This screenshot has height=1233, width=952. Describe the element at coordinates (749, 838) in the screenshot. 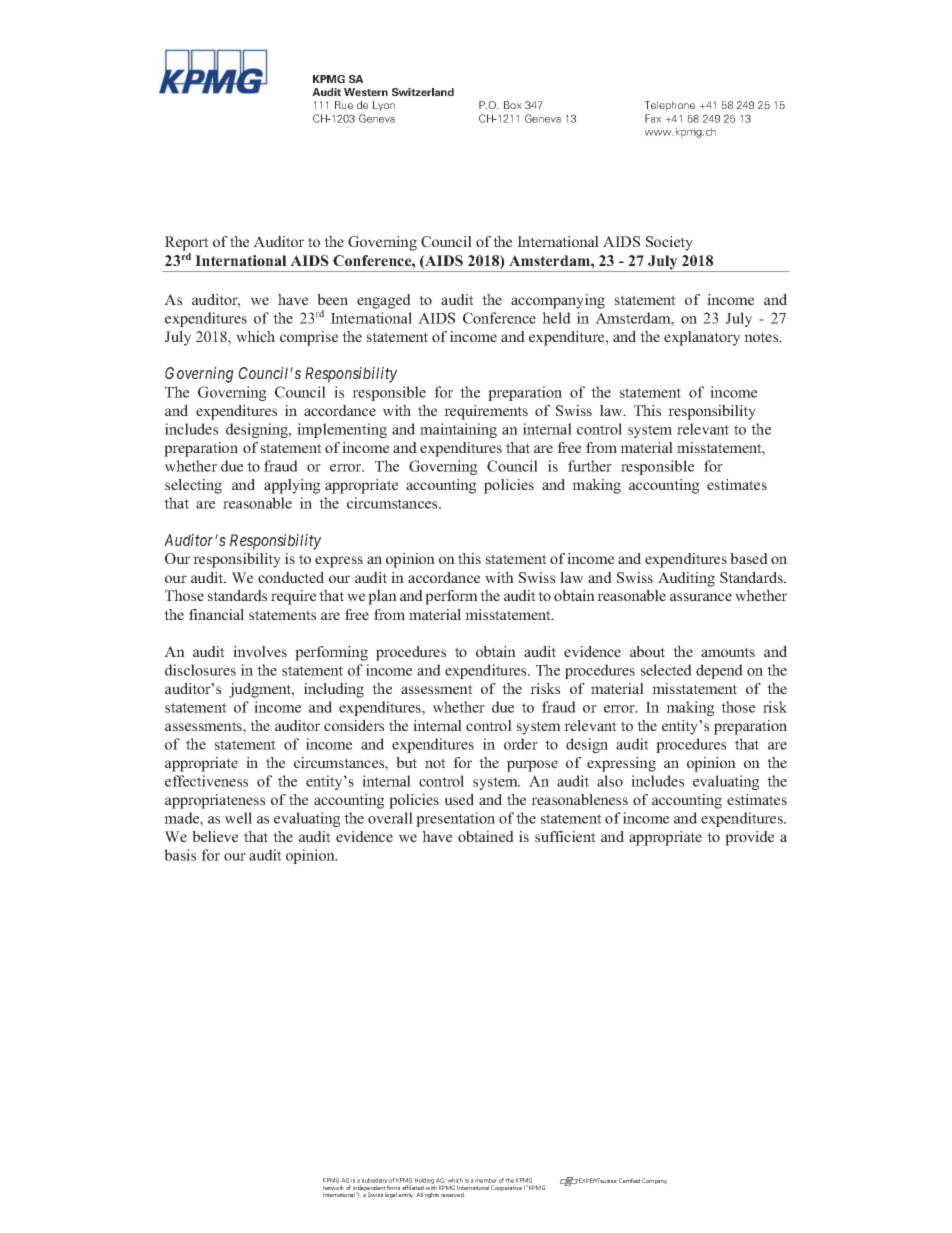

I see `provide` at that location.
